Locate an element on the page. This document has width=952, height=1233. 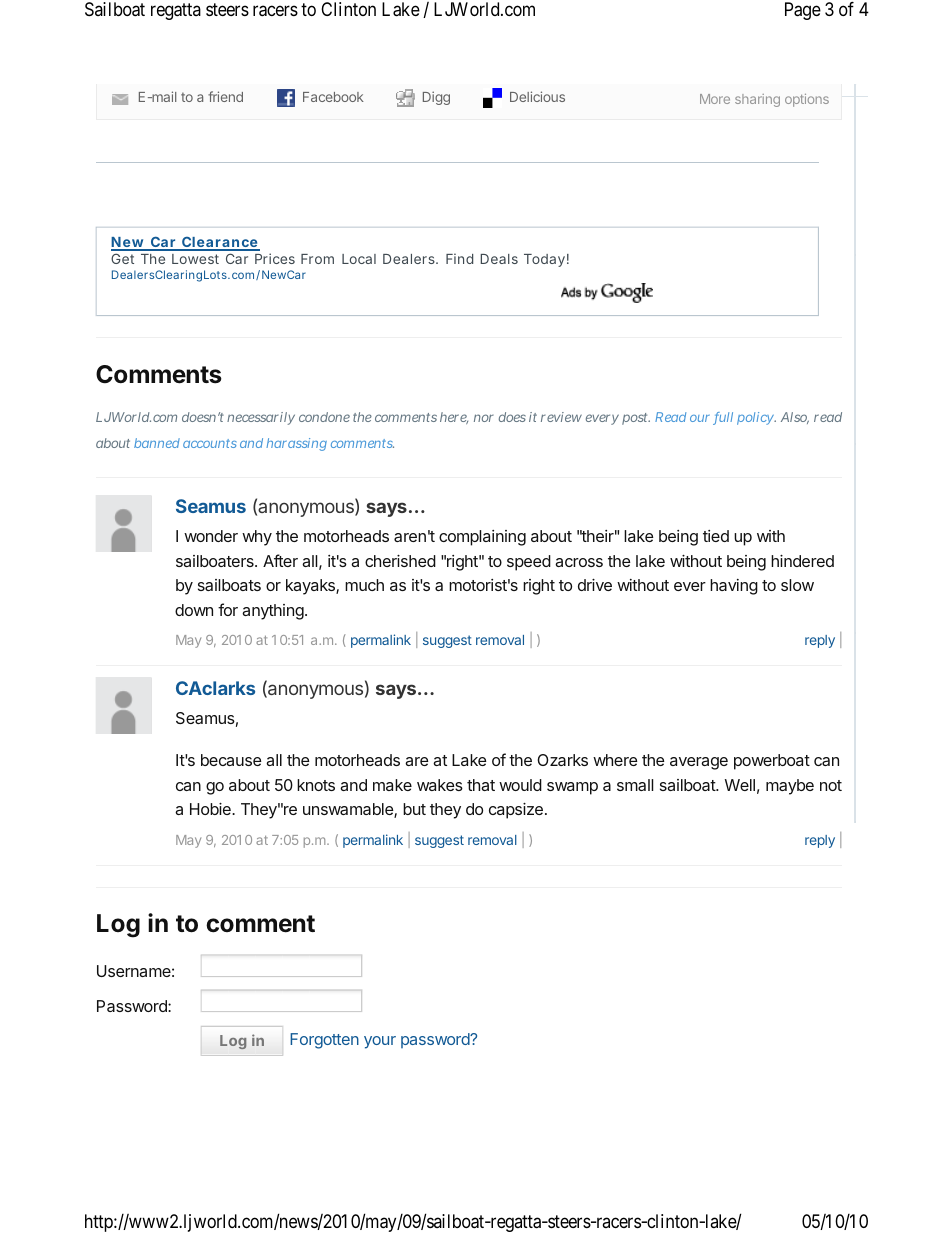
your is located at coordinates (380, 1042).
